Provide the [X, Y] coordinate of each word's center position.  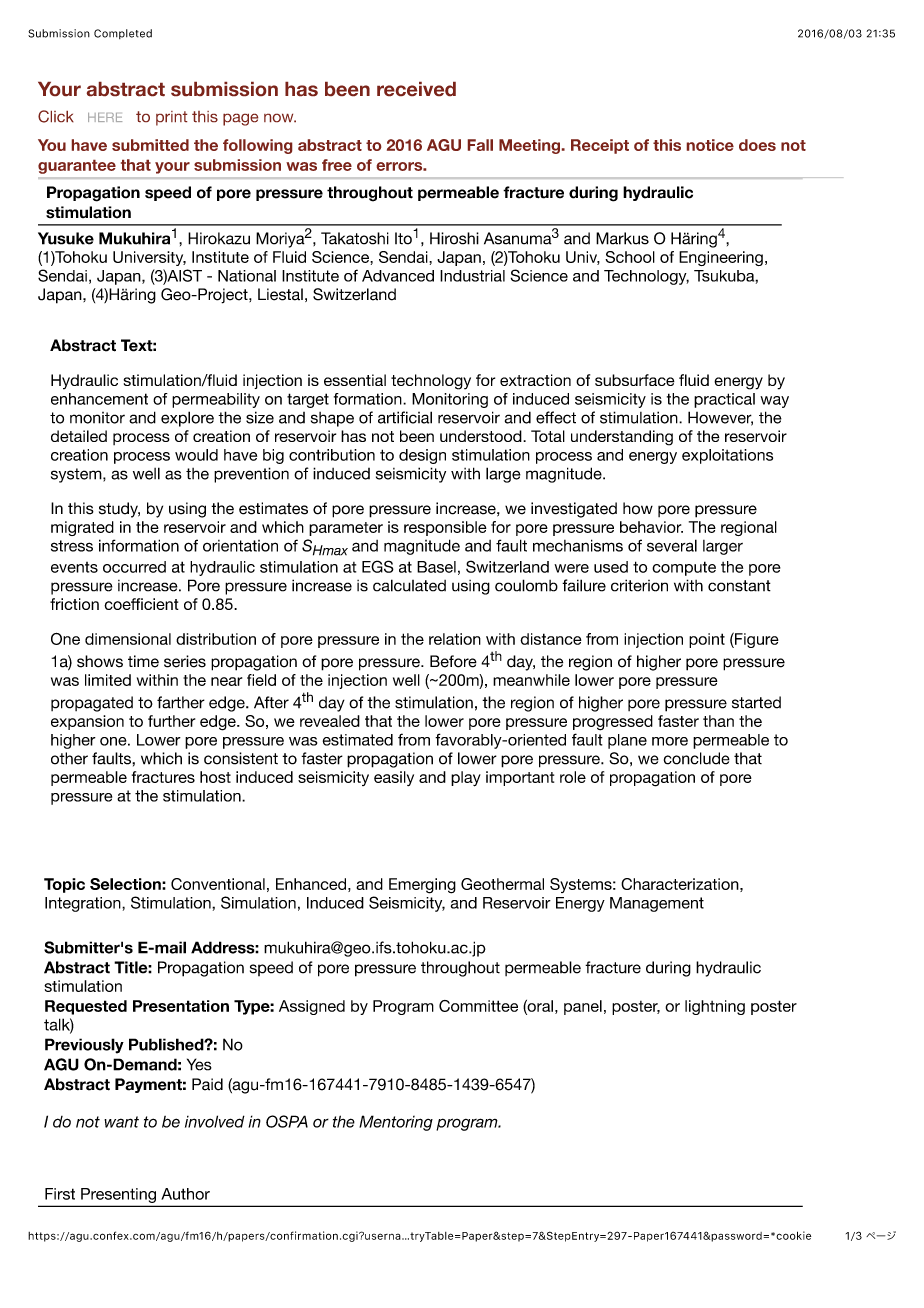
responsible [445, 528]
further [171, 721]
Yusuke [66, 238]
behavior [651, 527]
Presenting [118, 1195]
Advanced [398, 276]
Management [657, 904]
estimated [358, 740]
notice [710, 145]
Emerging [422, 886]
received [416, 89]
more [670, 741]
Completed [123, 34]
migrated [82, 528]
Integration [84, 904]
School [630, 257]
